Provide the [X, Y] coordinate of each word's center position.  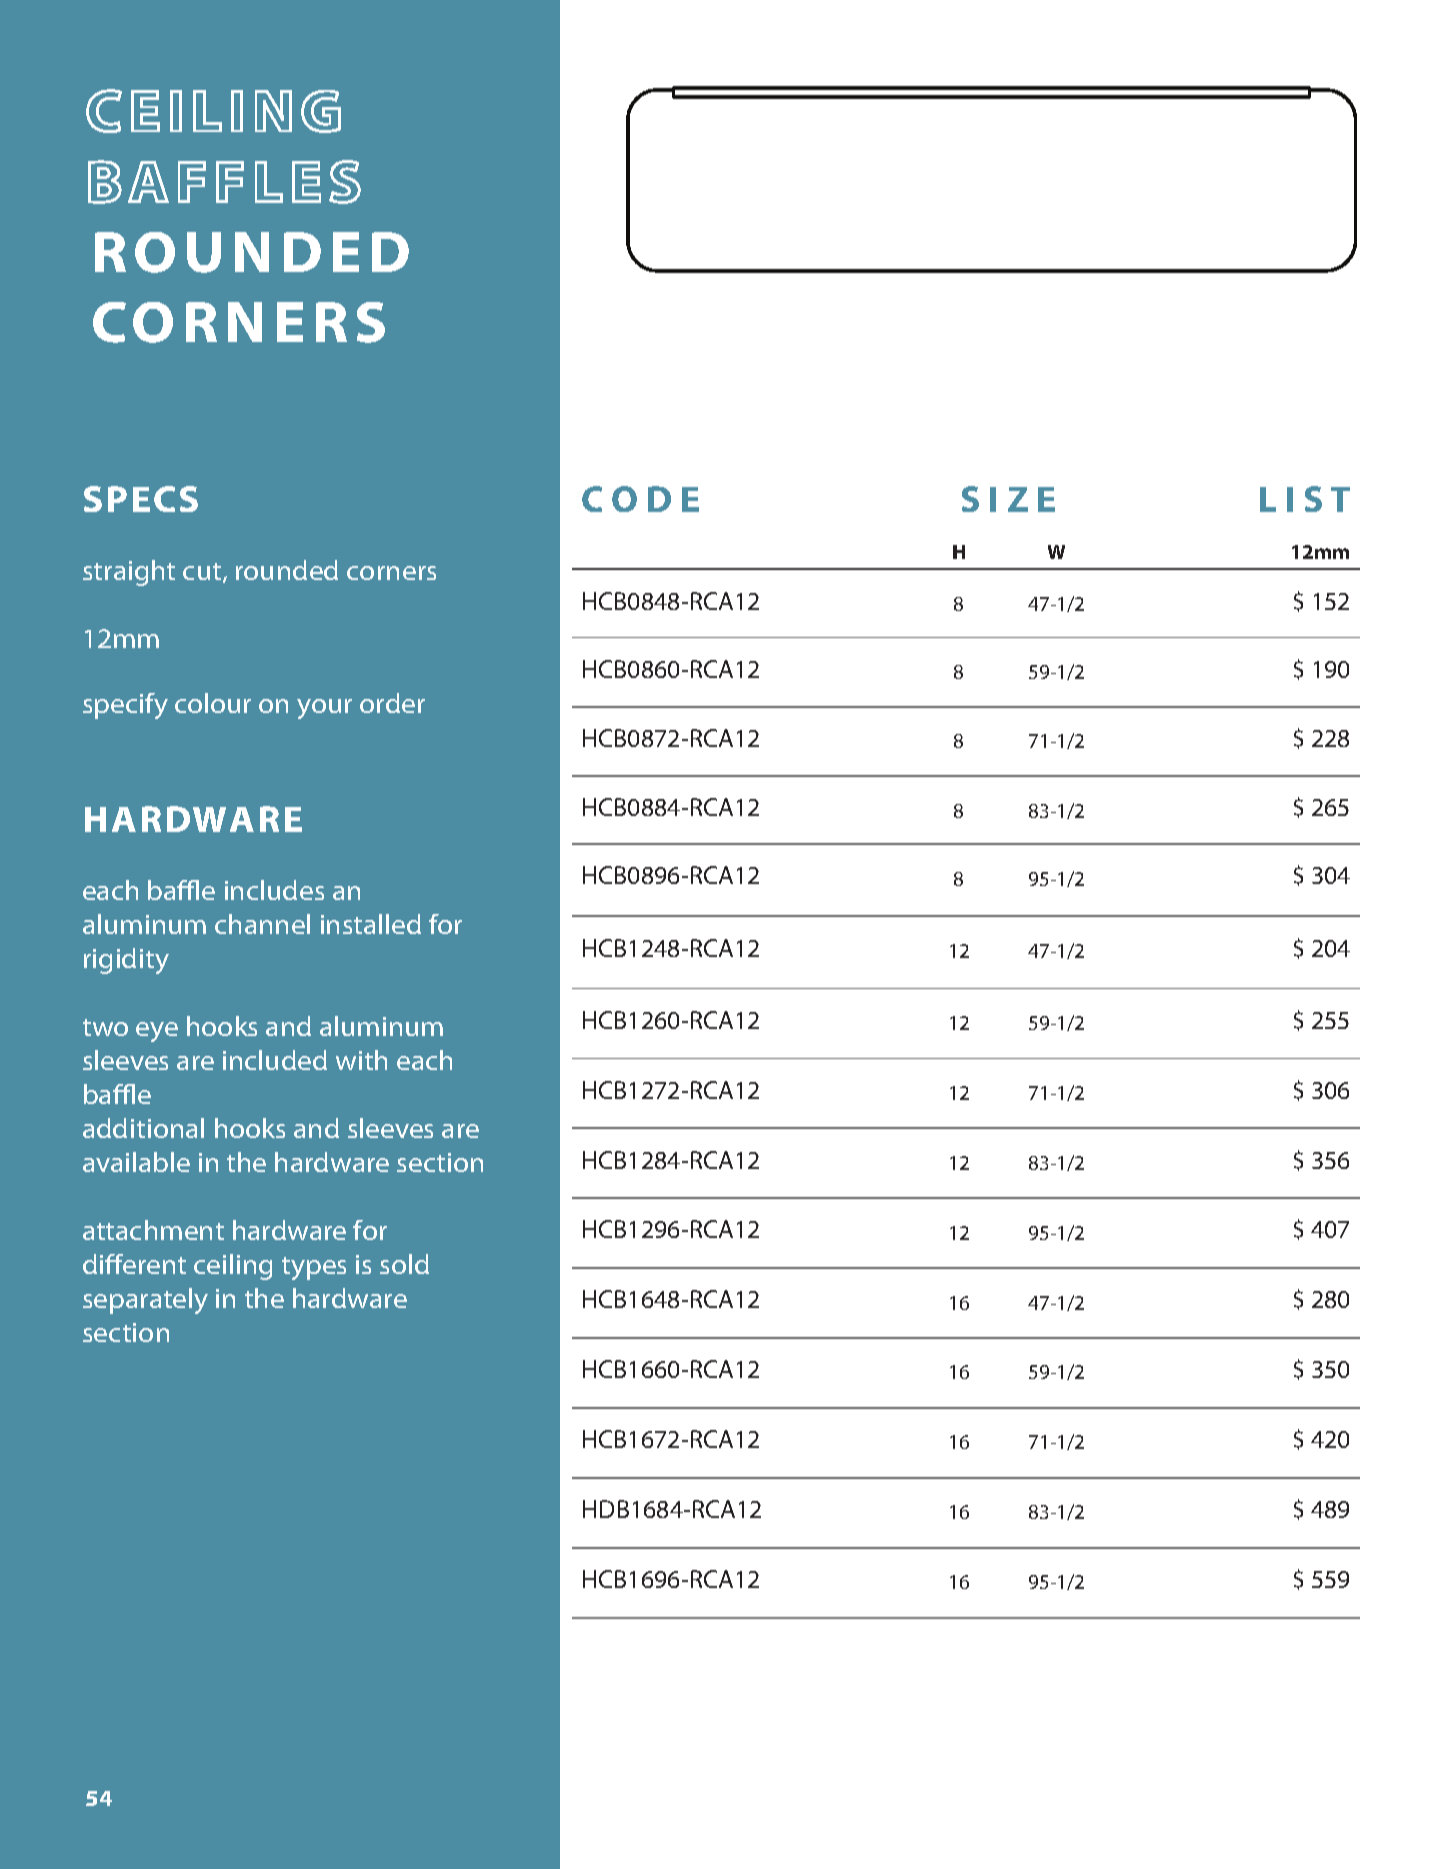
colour [213, 703]
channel [262, 924]
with [361, 1060]
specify [125, 706]
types [314, 1268]
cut [203, 573]
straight [129, 573]
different [134, 1264]
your [324, 709]
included [275, 1060]
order [392, 703]
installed [371, 924]
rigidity [126, 961]
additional [143, 1128]
